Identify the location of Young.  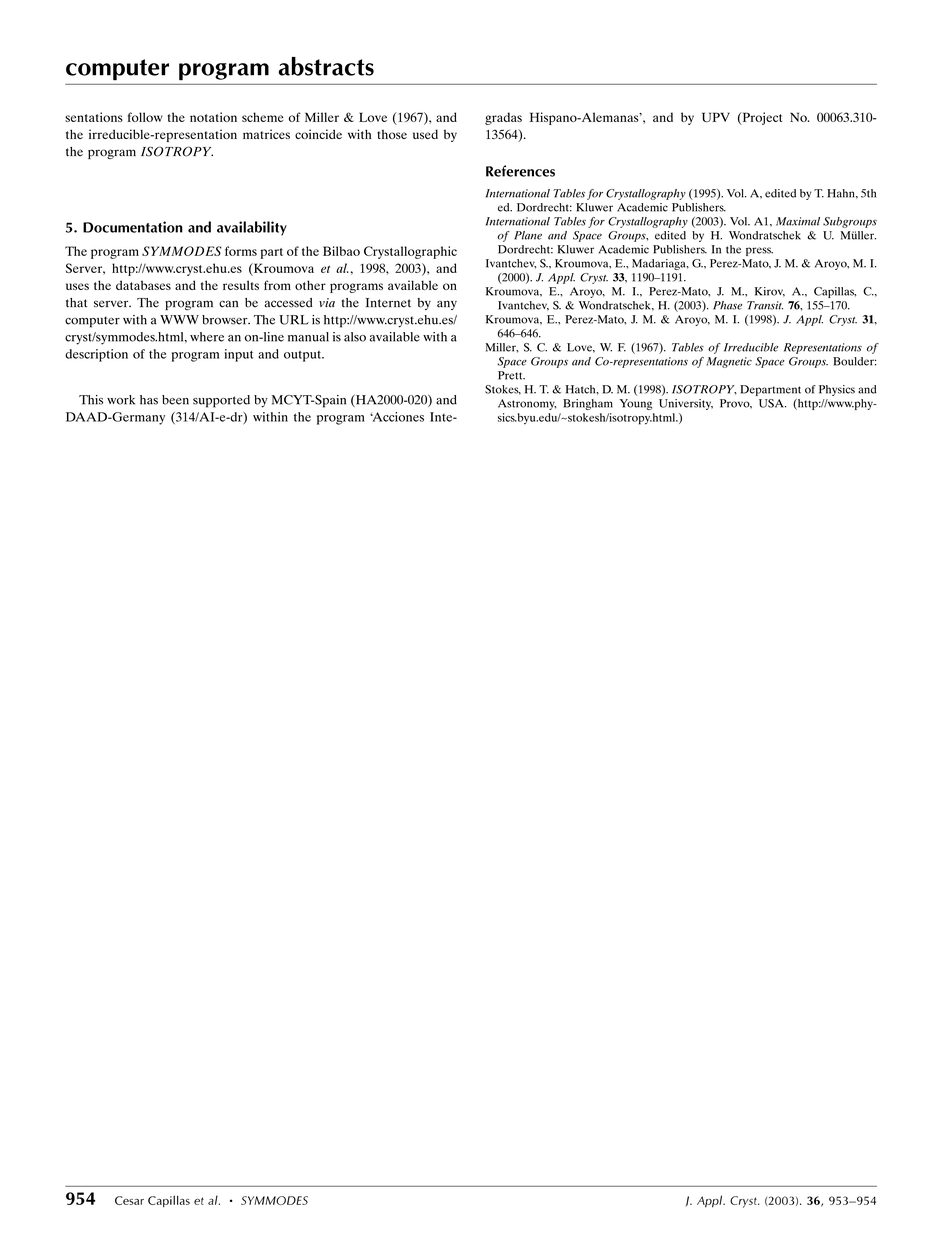
(635, 404).
